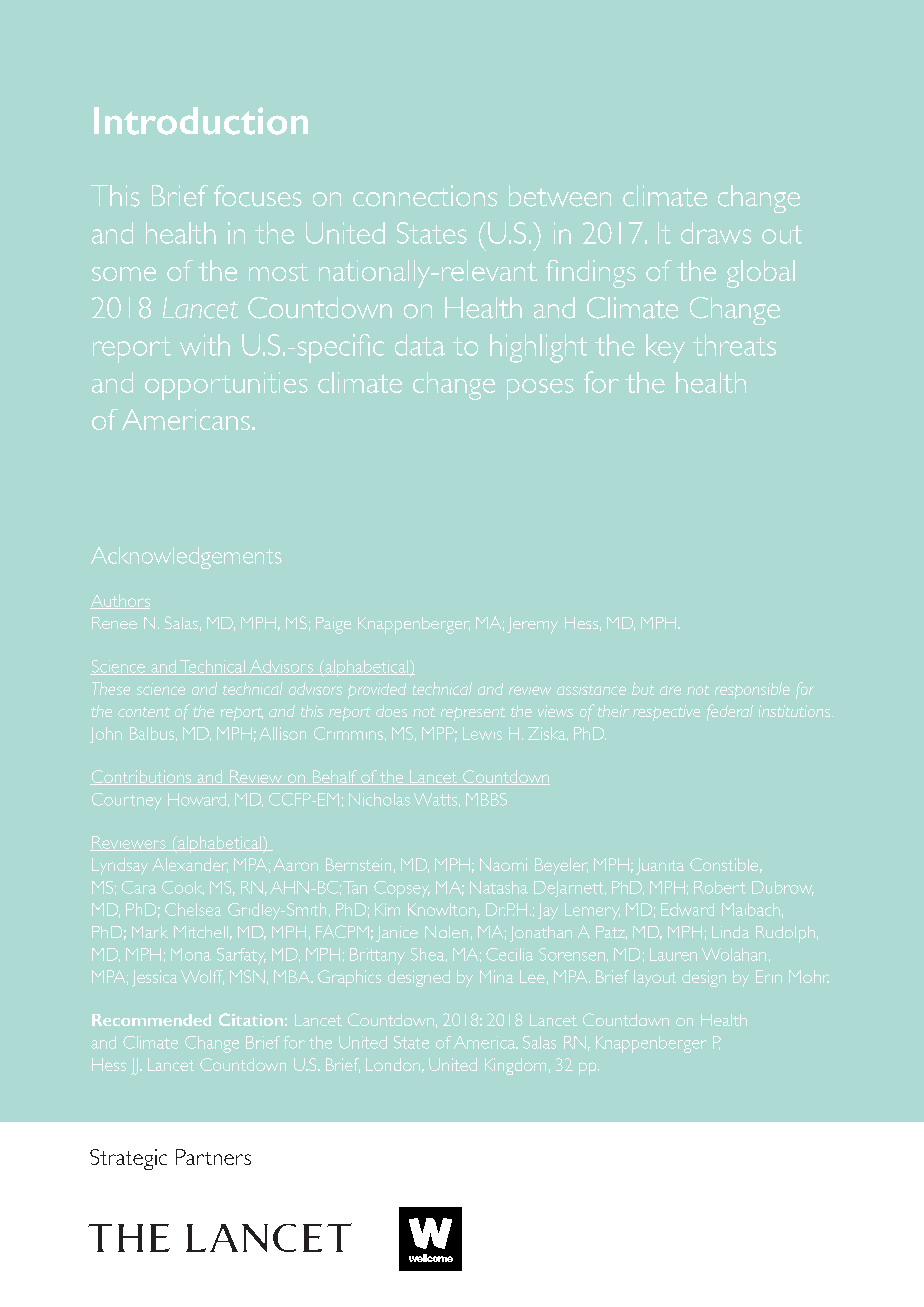 The image size is (924, 1307). Describe the element at coordinates (425, 196) in the page. I see `connections` at that location.
